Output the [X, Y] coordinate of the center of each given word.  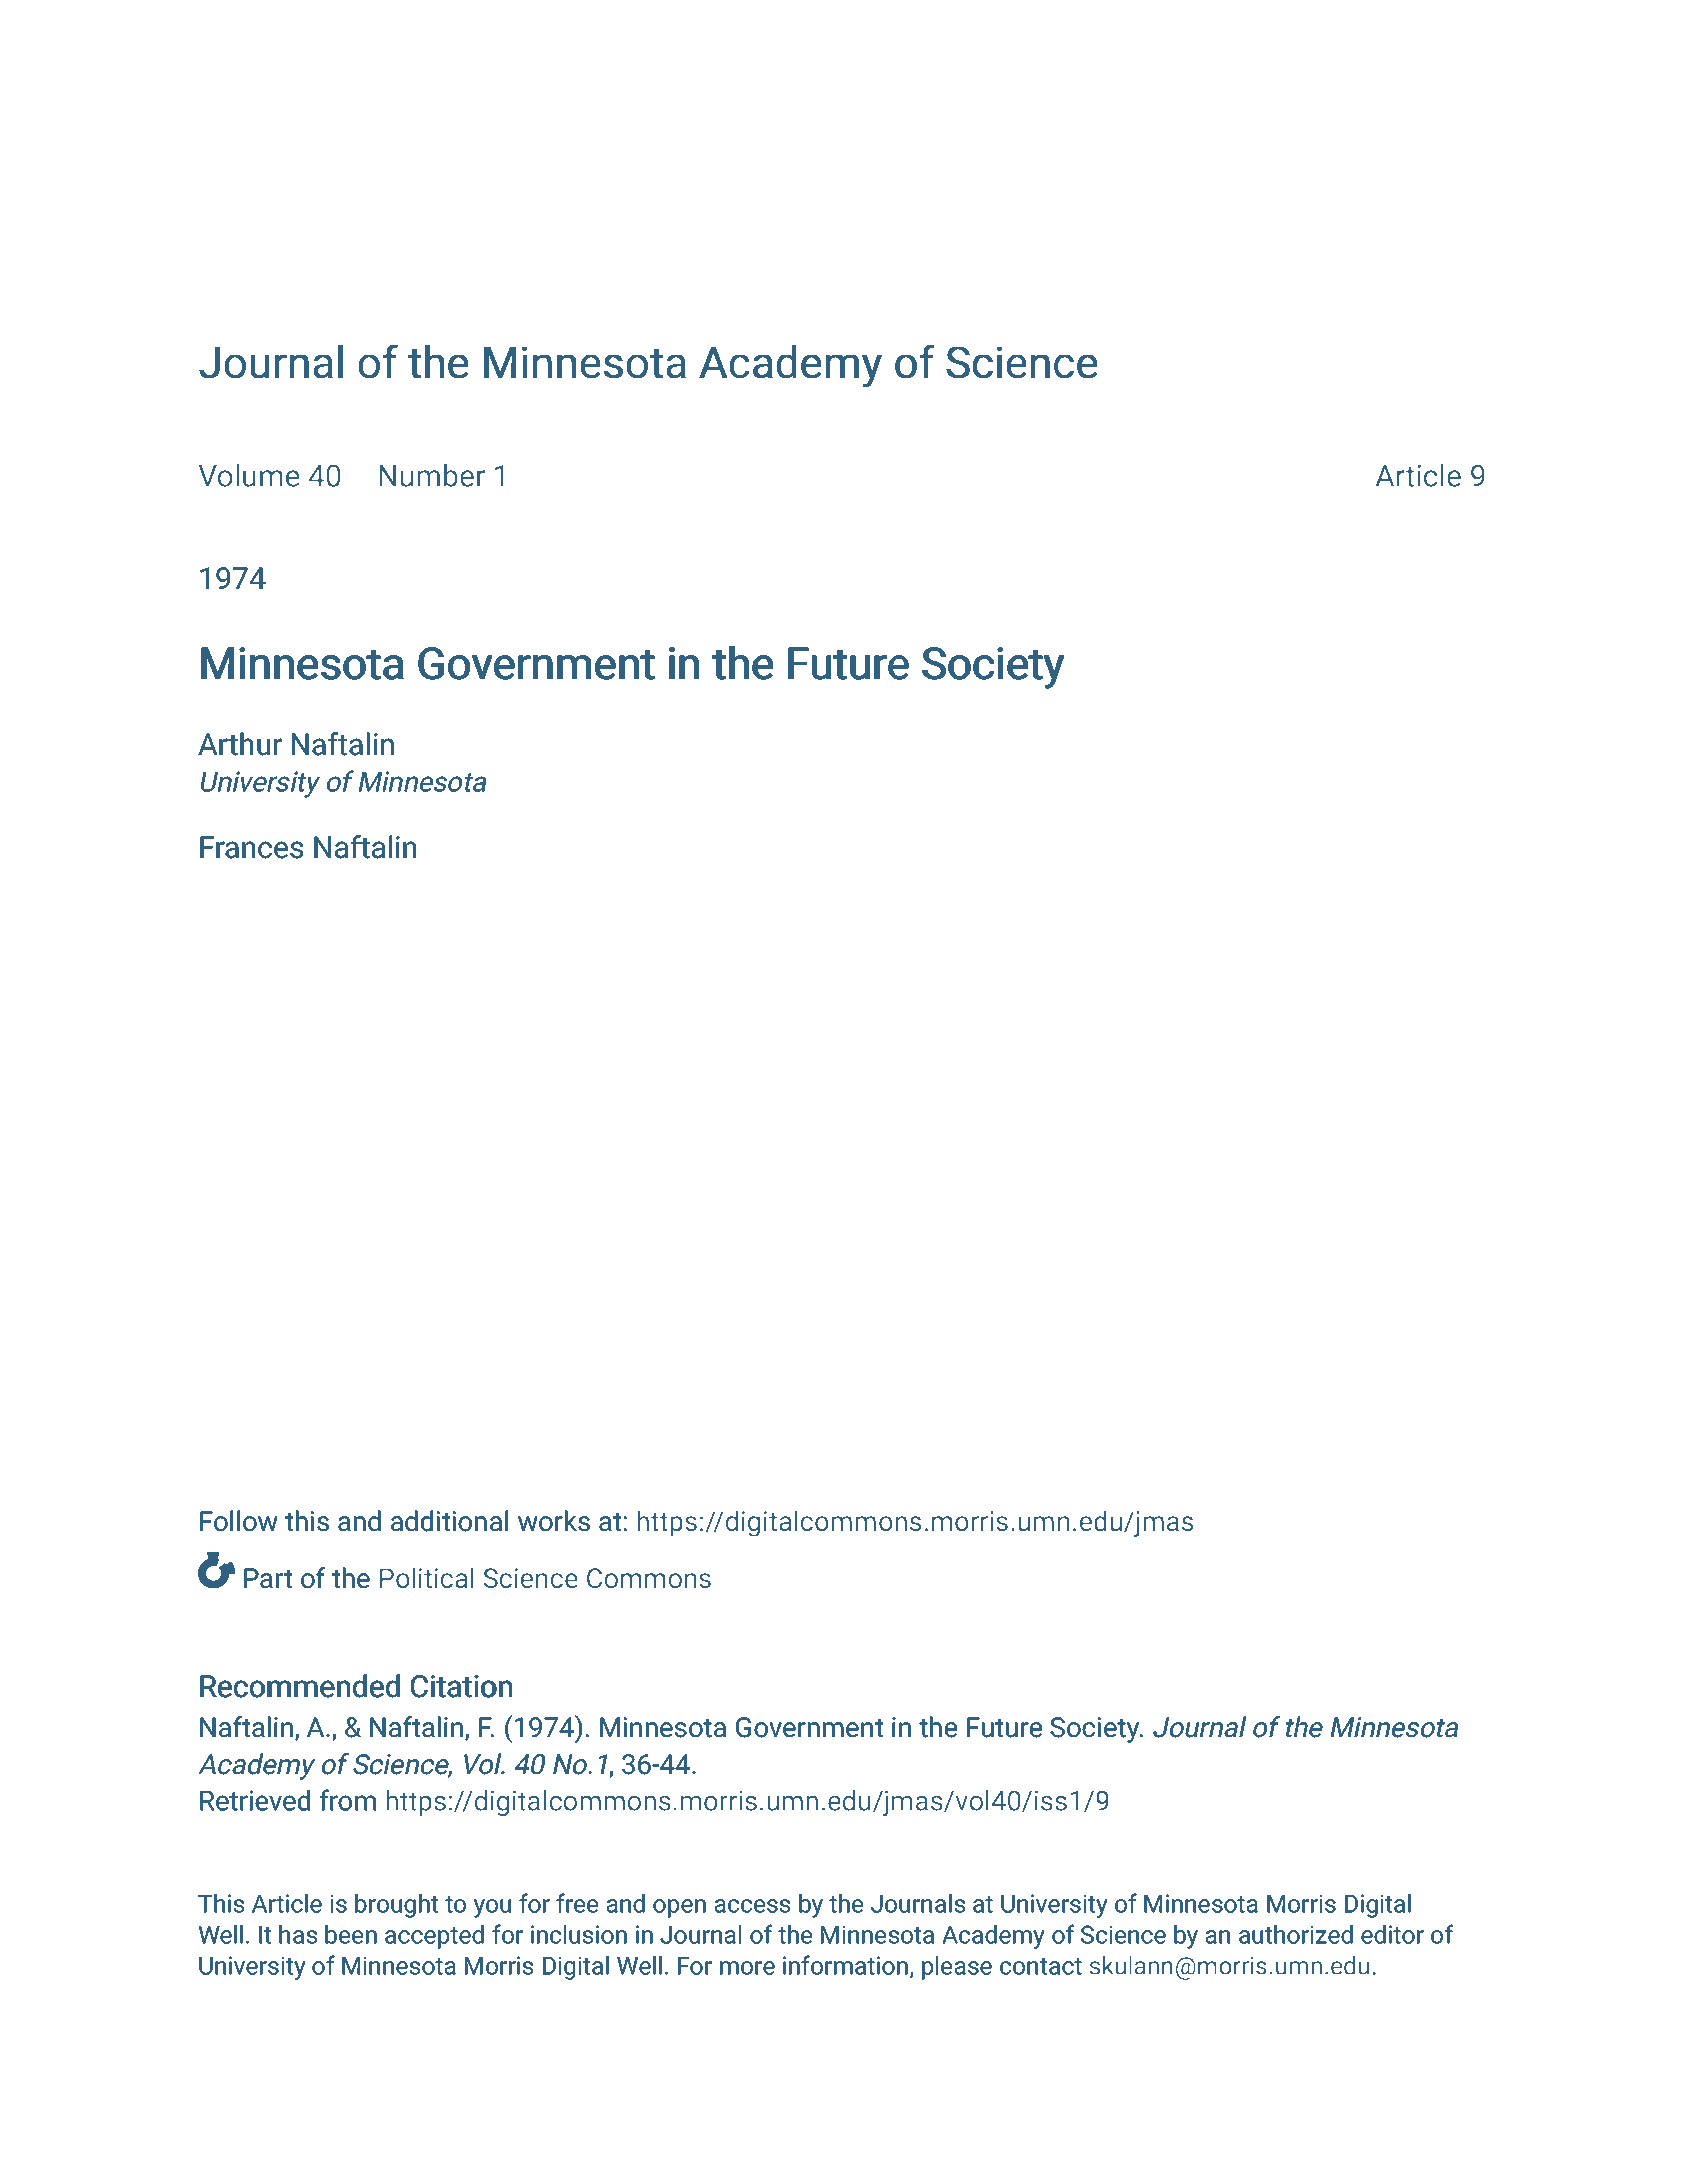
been [351, 1934]
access [752, 1906]
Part [268, 1578]
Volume [249, 475]
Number [432, 475]
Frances [251, 847]
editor [1392, 1934]
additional [449, 1521]
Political [427, 1577]
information [845, 1965]
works [554, 1521]
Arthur [240, 744]
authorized [1296, 1934]
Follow [239, 1521]
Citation [461, 1686]
